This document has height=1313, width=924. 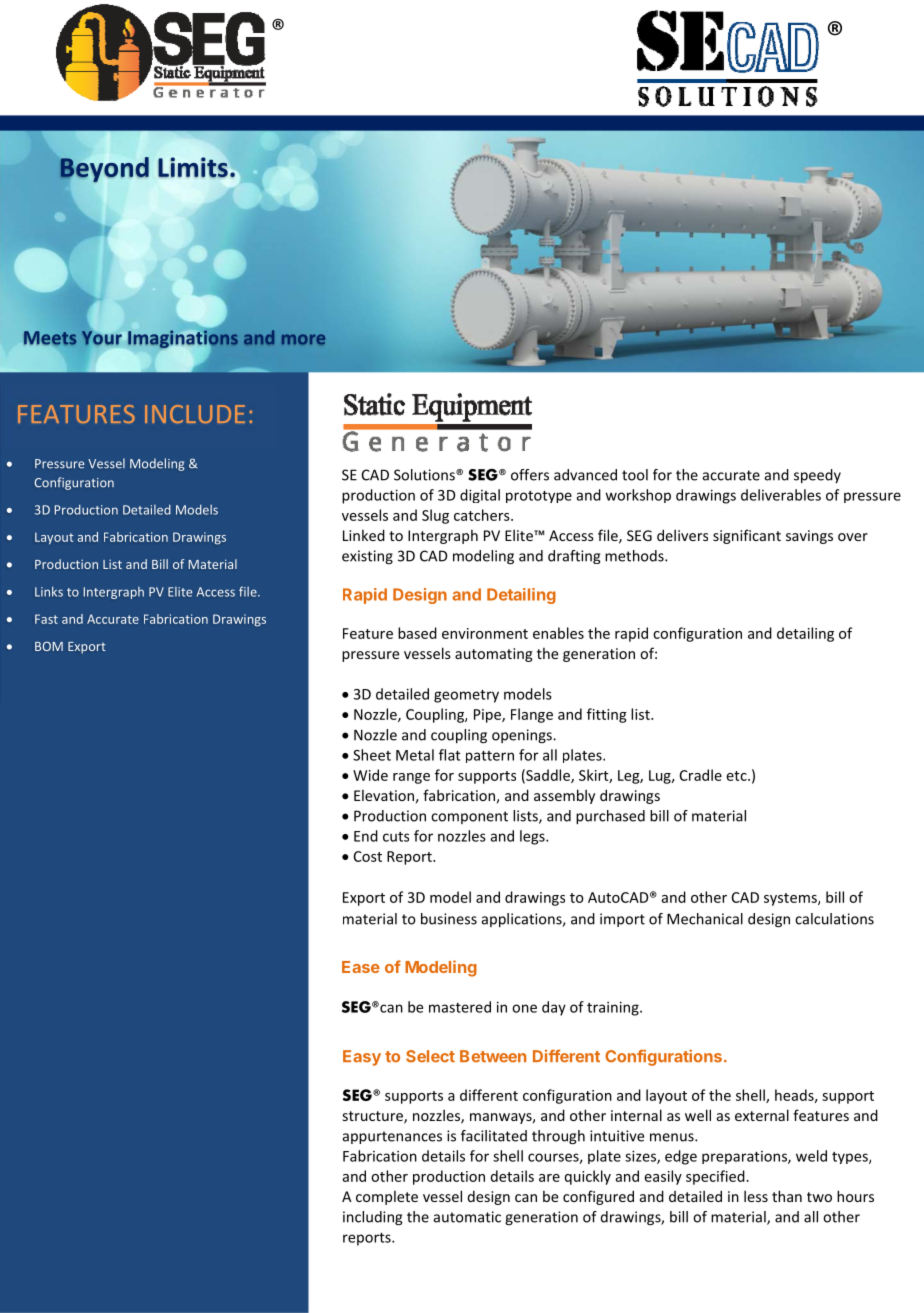 What do you see at coordinates (449, 919) in the document?
I see `business` at bounding box center [449, 919].
